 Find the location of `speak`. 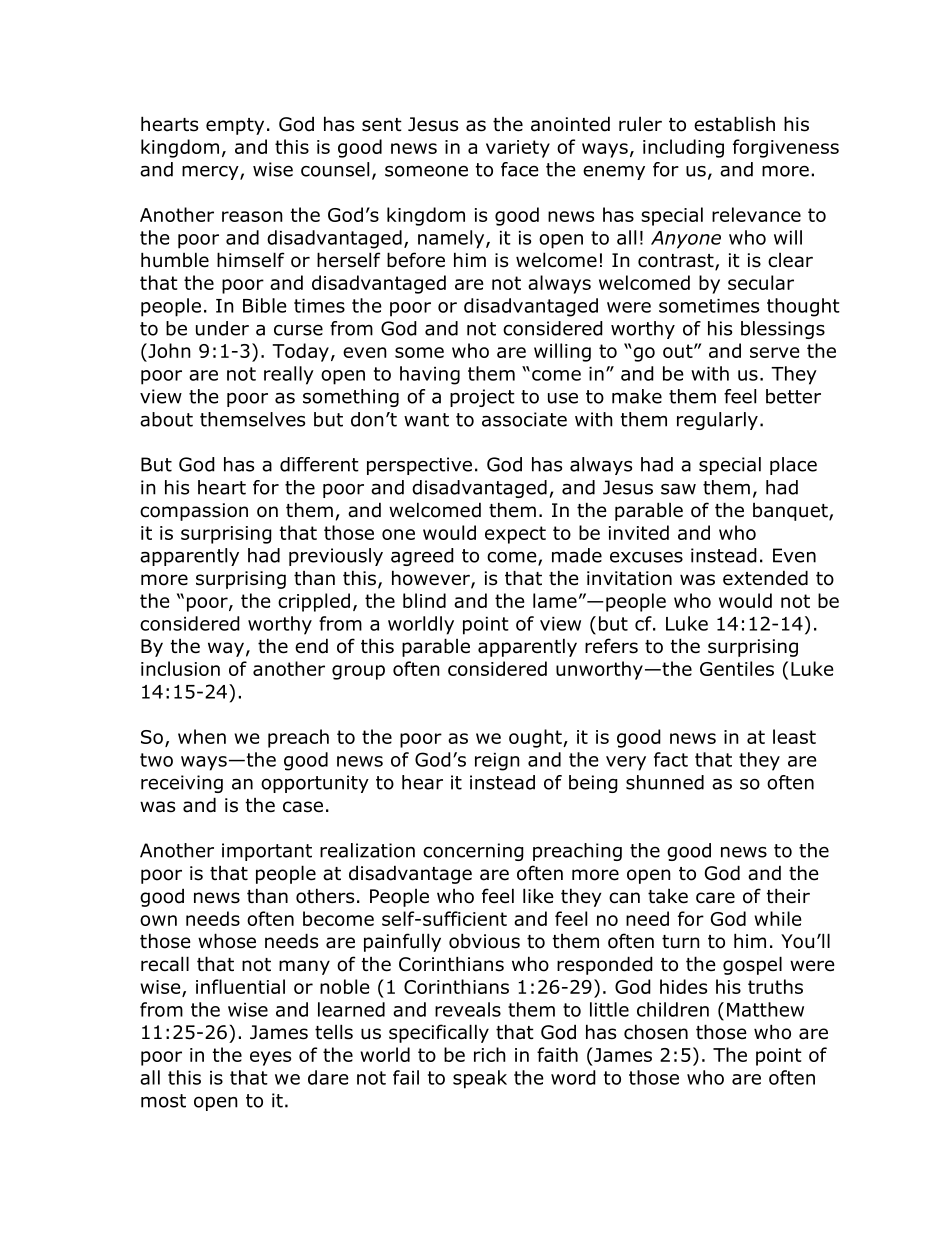

speak is located at coordinates (480, 1079).
